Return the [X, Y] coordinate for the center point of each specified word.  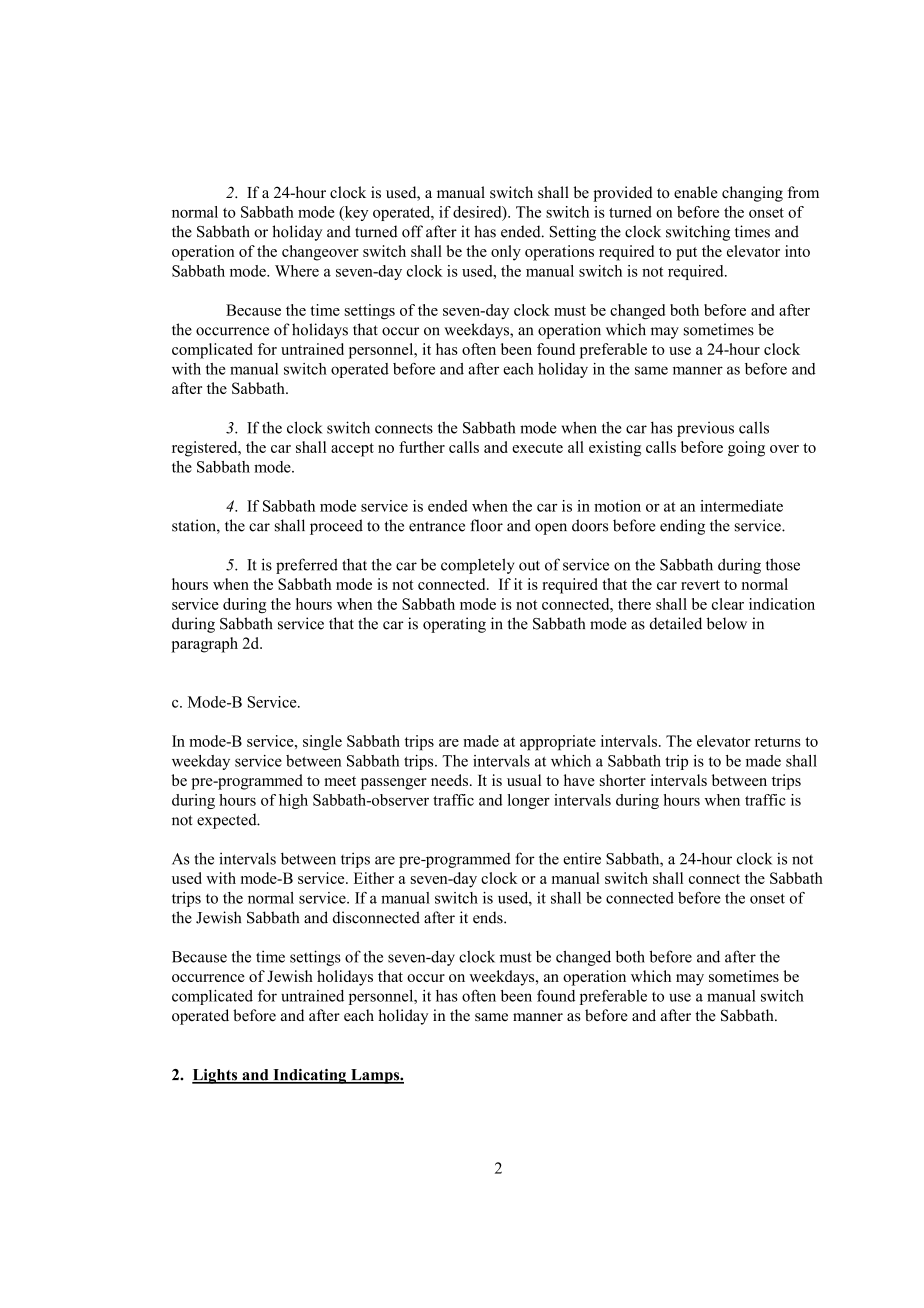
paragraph [204, 645]
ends [489, 917]
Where [297, 271]
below [727, 623]
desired [478, 213]
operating [454, 625]
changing [752, 194]
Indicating [310, 1076]
